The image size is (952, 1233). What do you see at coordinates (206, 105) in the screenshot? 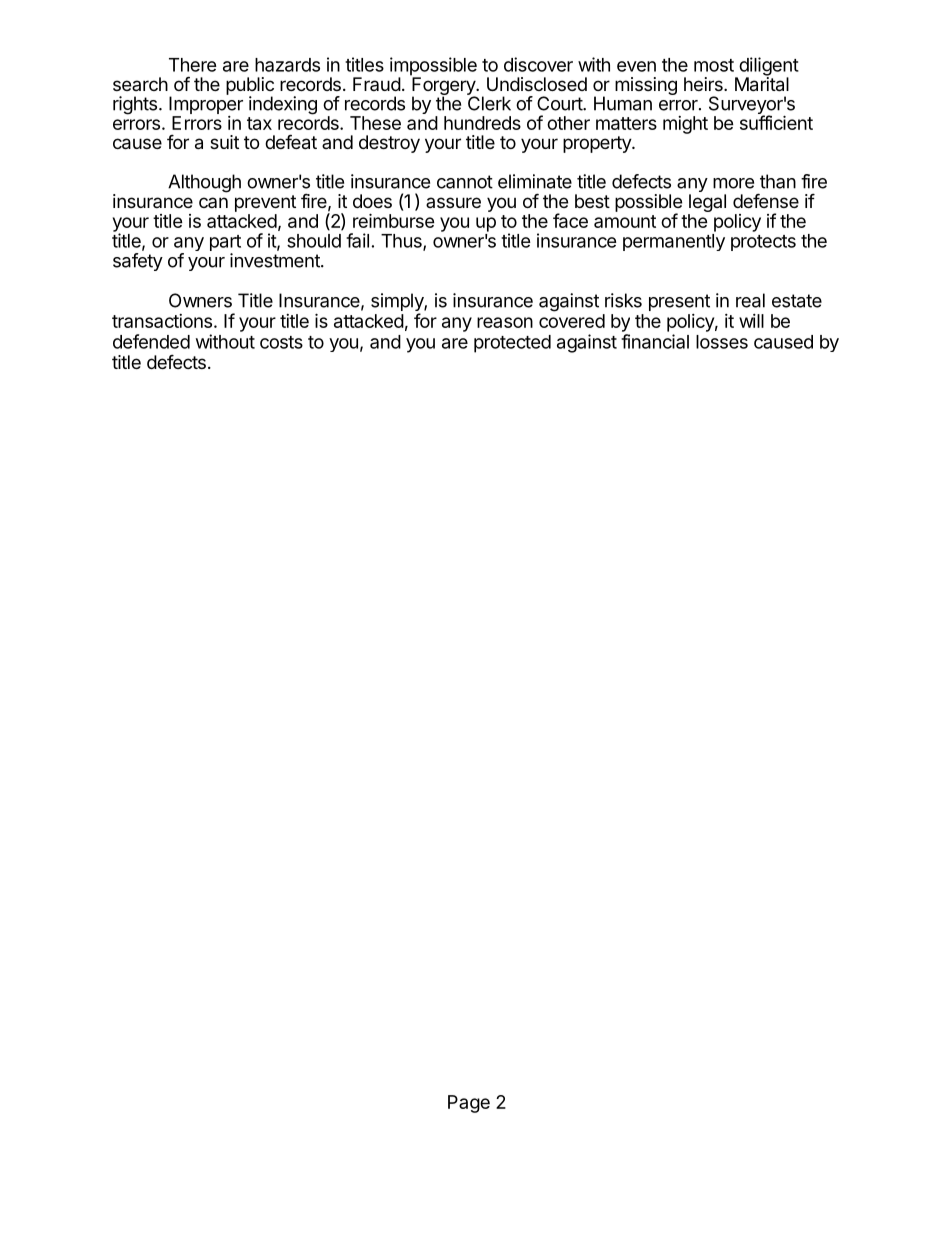
I see `Improper` at bounding box center [206, 105].
